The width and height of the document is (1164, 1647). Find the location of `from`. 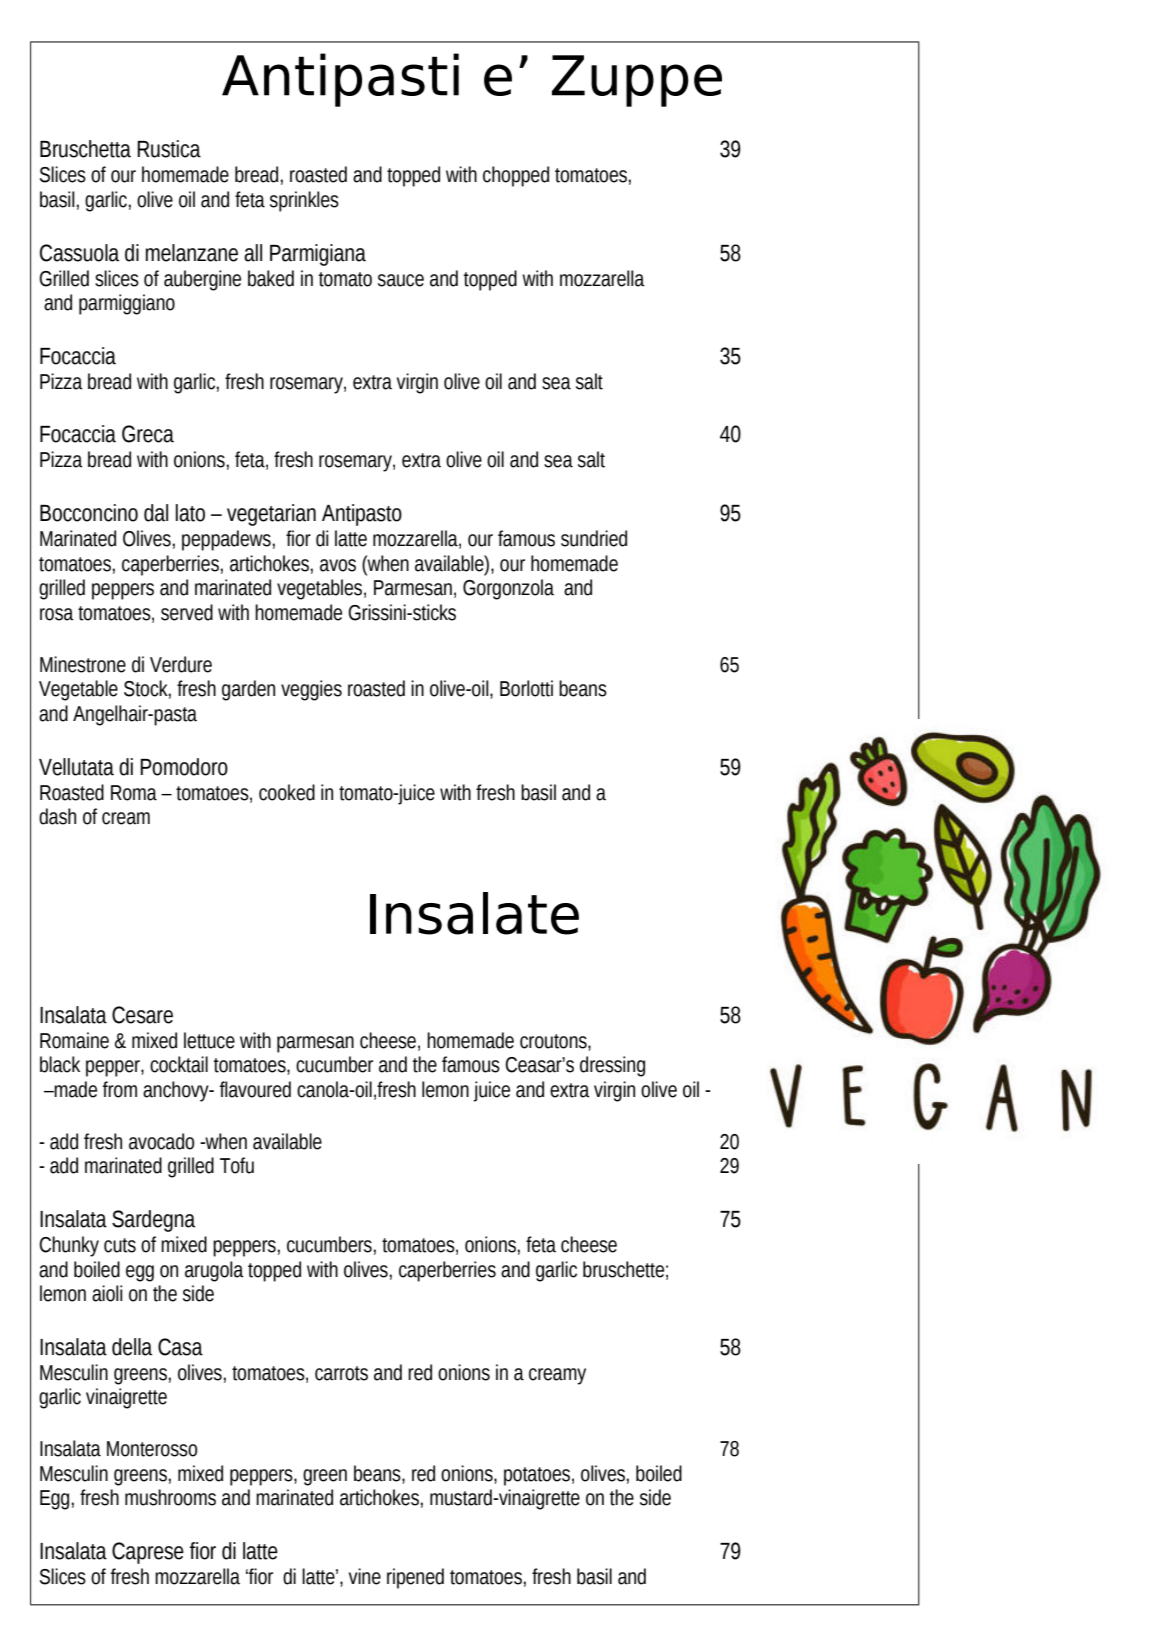

from is located at coordinates (120, 1089).
